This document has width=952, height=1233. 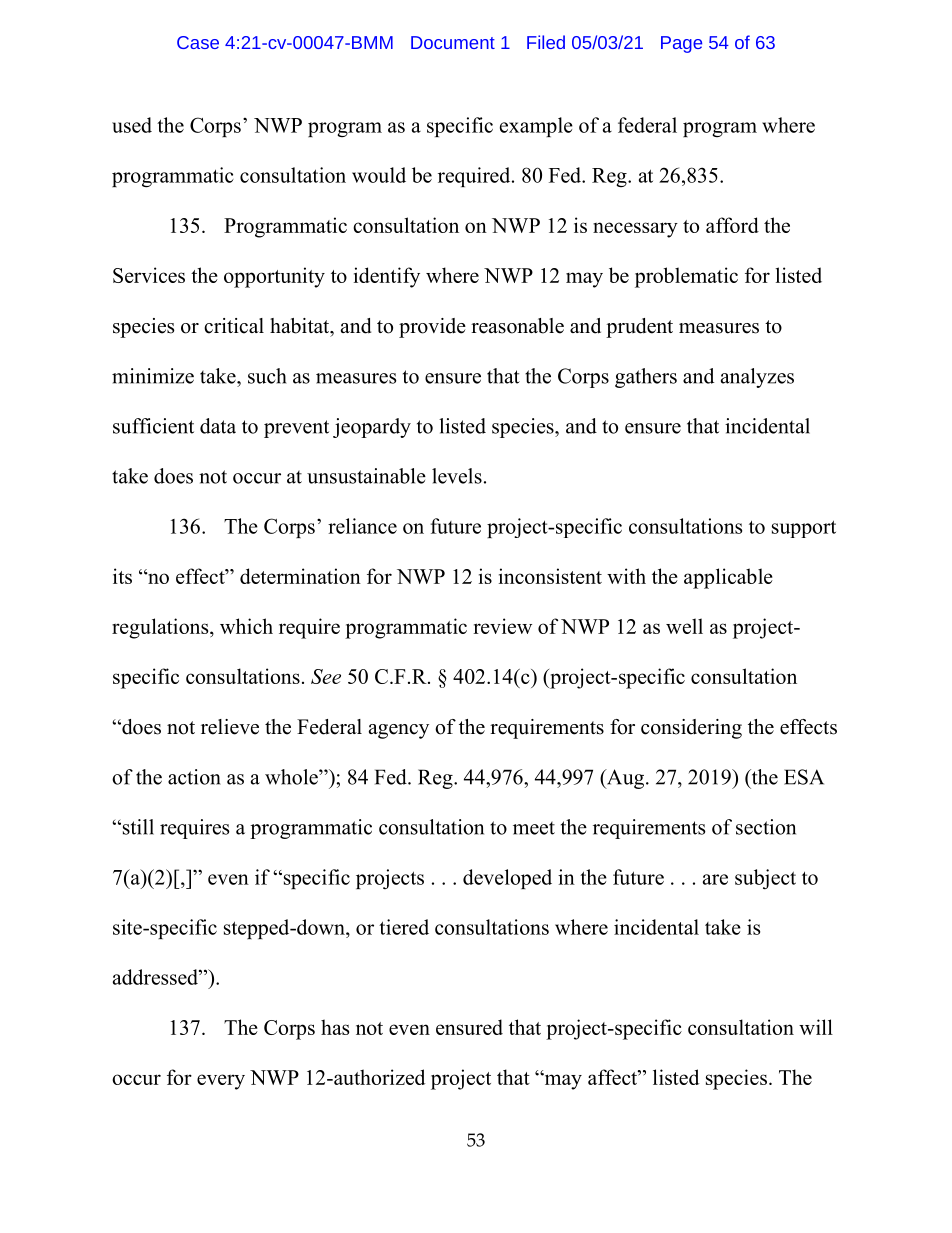 I want to click on Document, so click(x=453, y=42).
